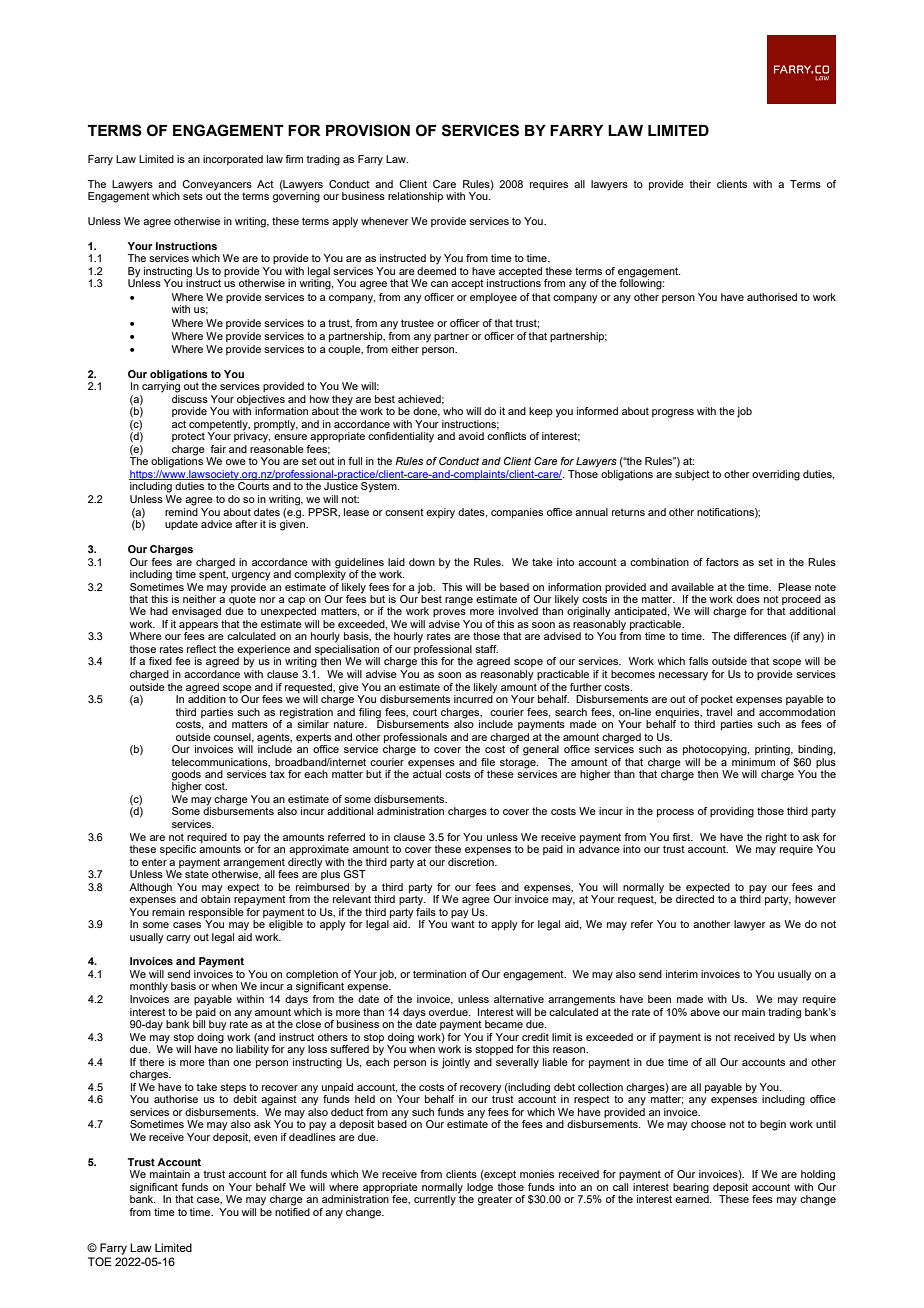  I want to click on their, so click(700, 184).
